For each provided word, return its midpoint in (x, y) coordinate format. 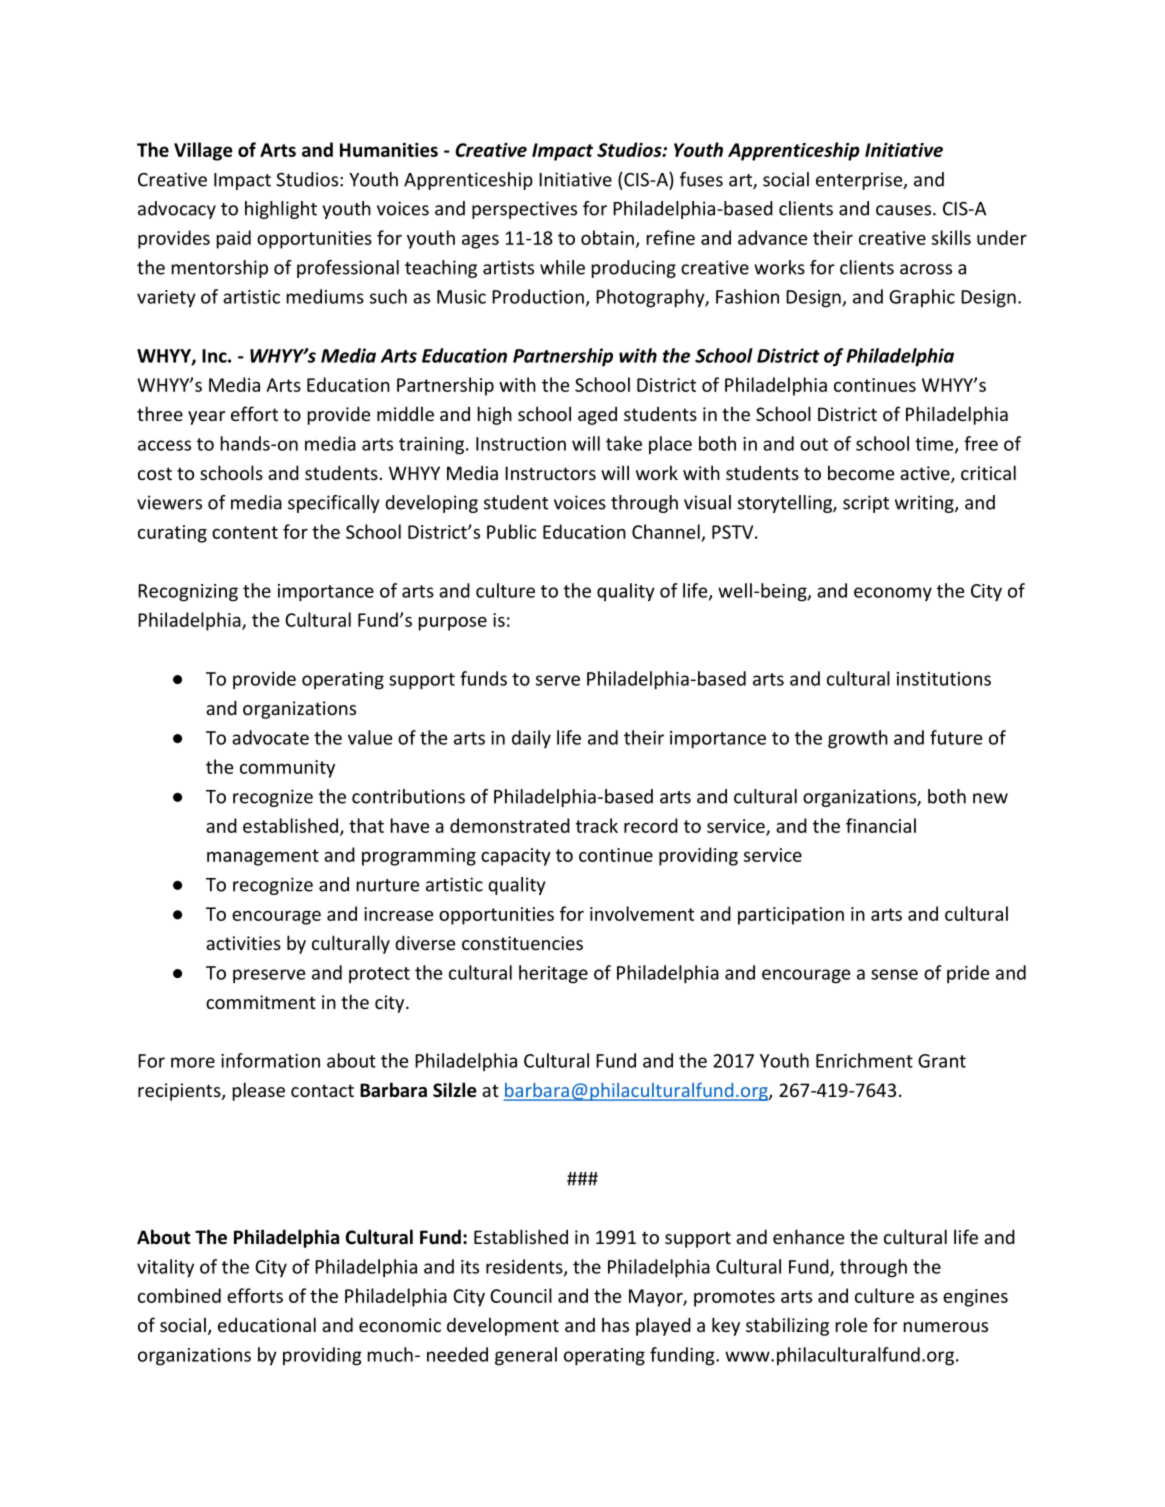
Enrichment (864, 1060)
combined (179, 1295)
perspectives (524, 210)
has (615, 1324)
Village (203, 151)
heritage (553, 974)
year (206, 418)
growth (858, 739)
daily (531, 739)
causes (903, 210)
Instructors (550, 473)
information (270, 1060)
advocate (270, 737)
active (926, 474)
